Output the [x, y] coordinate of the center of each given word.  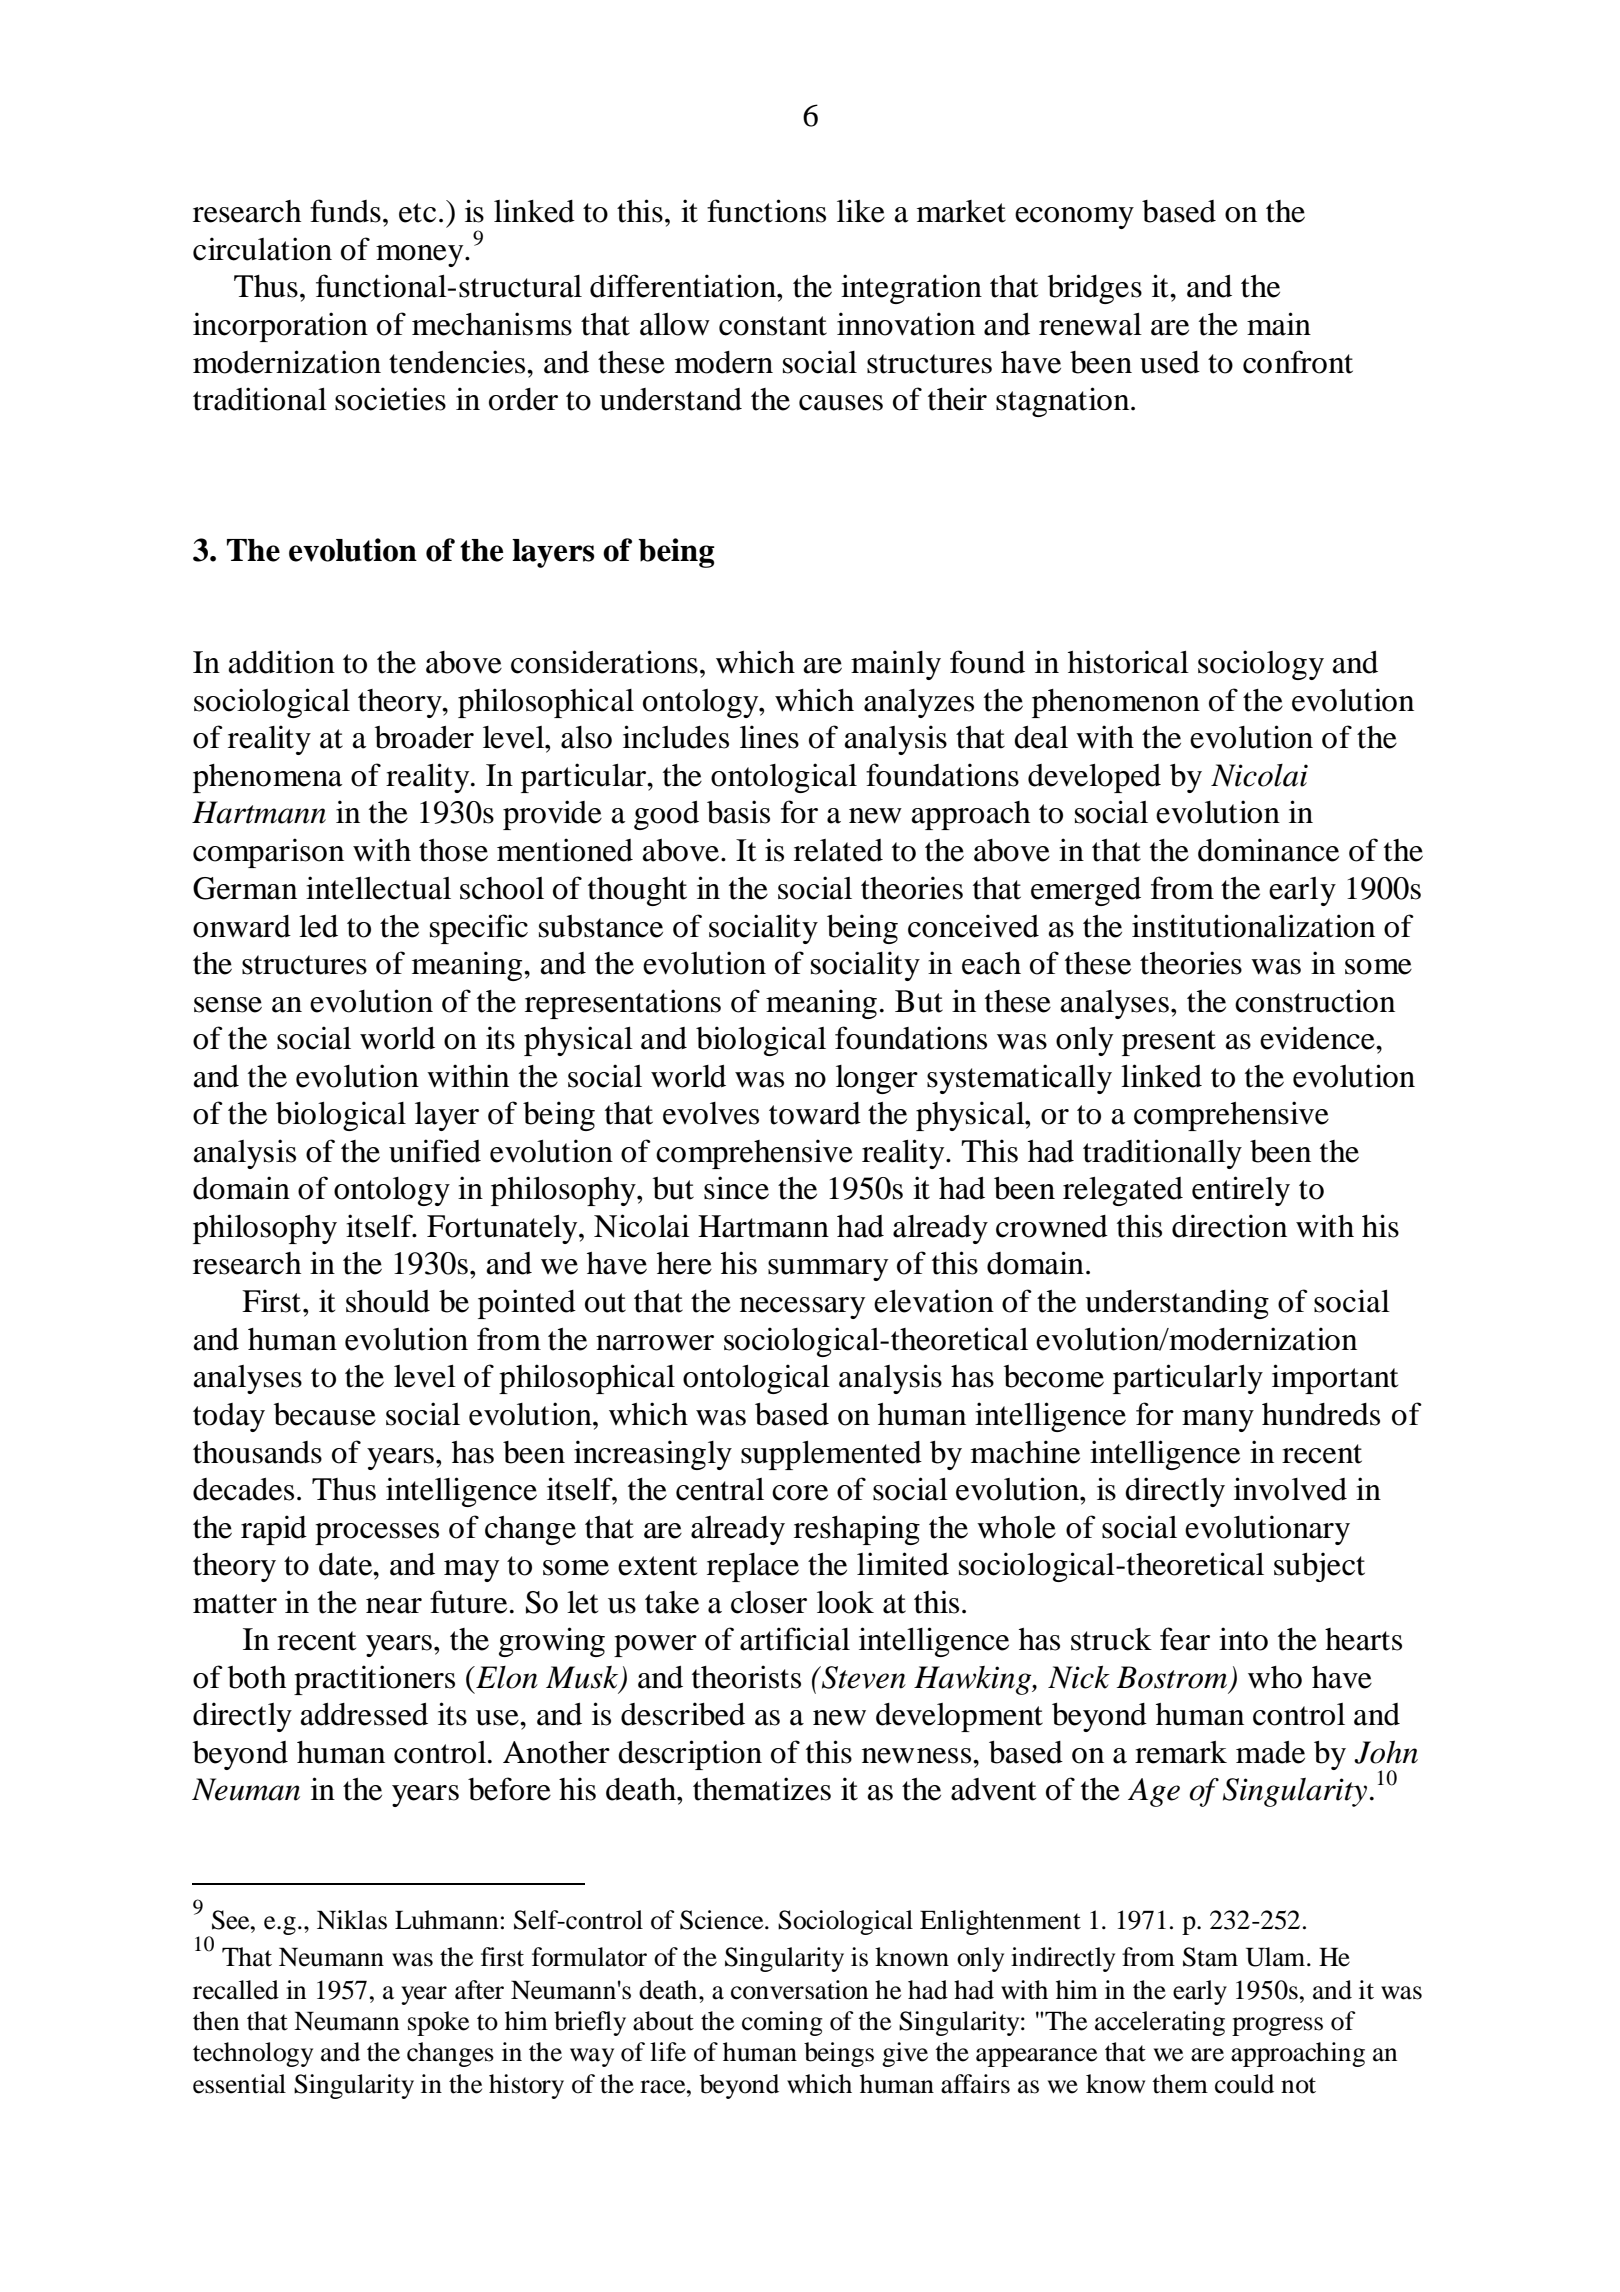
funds [345, 211]
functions [766, 211]
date [347, 1564]
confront [1298, 362]
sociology [1261, 665]
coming [782, 2023]
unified [435, 1151]
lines [769, 737]
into [1243, 1639]
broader [424, 737]
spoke [438, 2023]
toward [815, 1113]
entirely [1241, 1191]
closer [769, 1602]
